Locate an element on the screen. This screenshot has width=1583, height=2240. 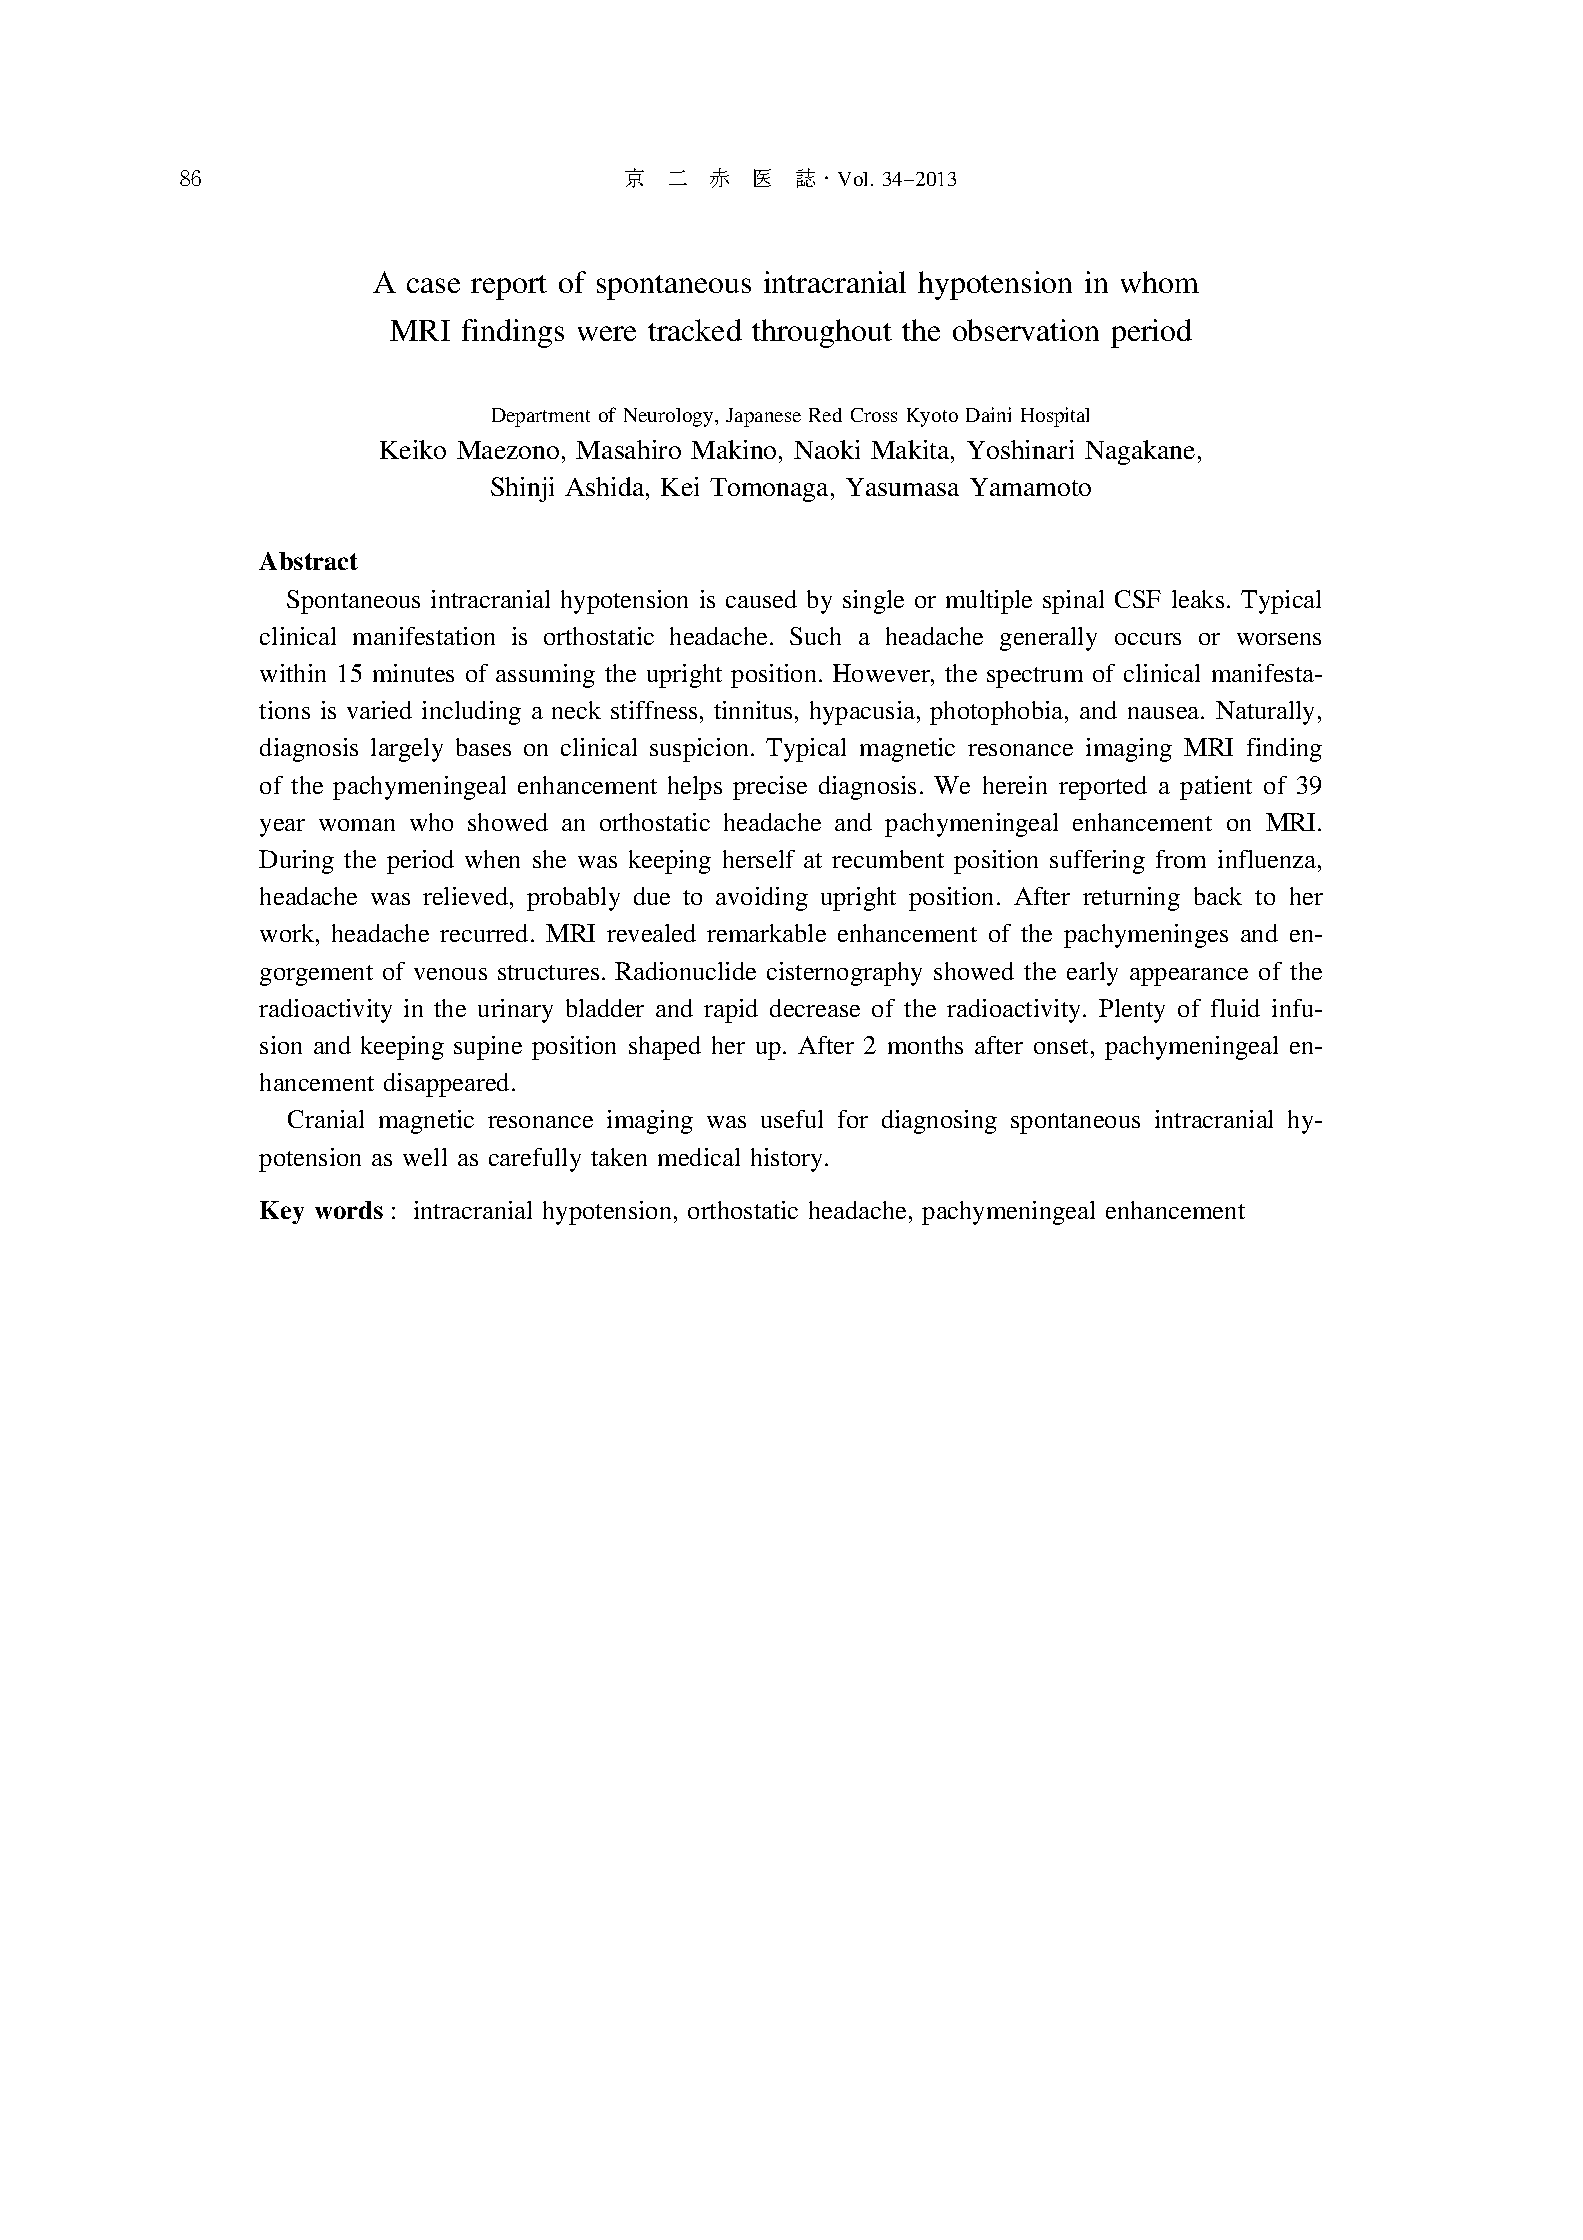
nausea is located at coordinates (1165, 713).
